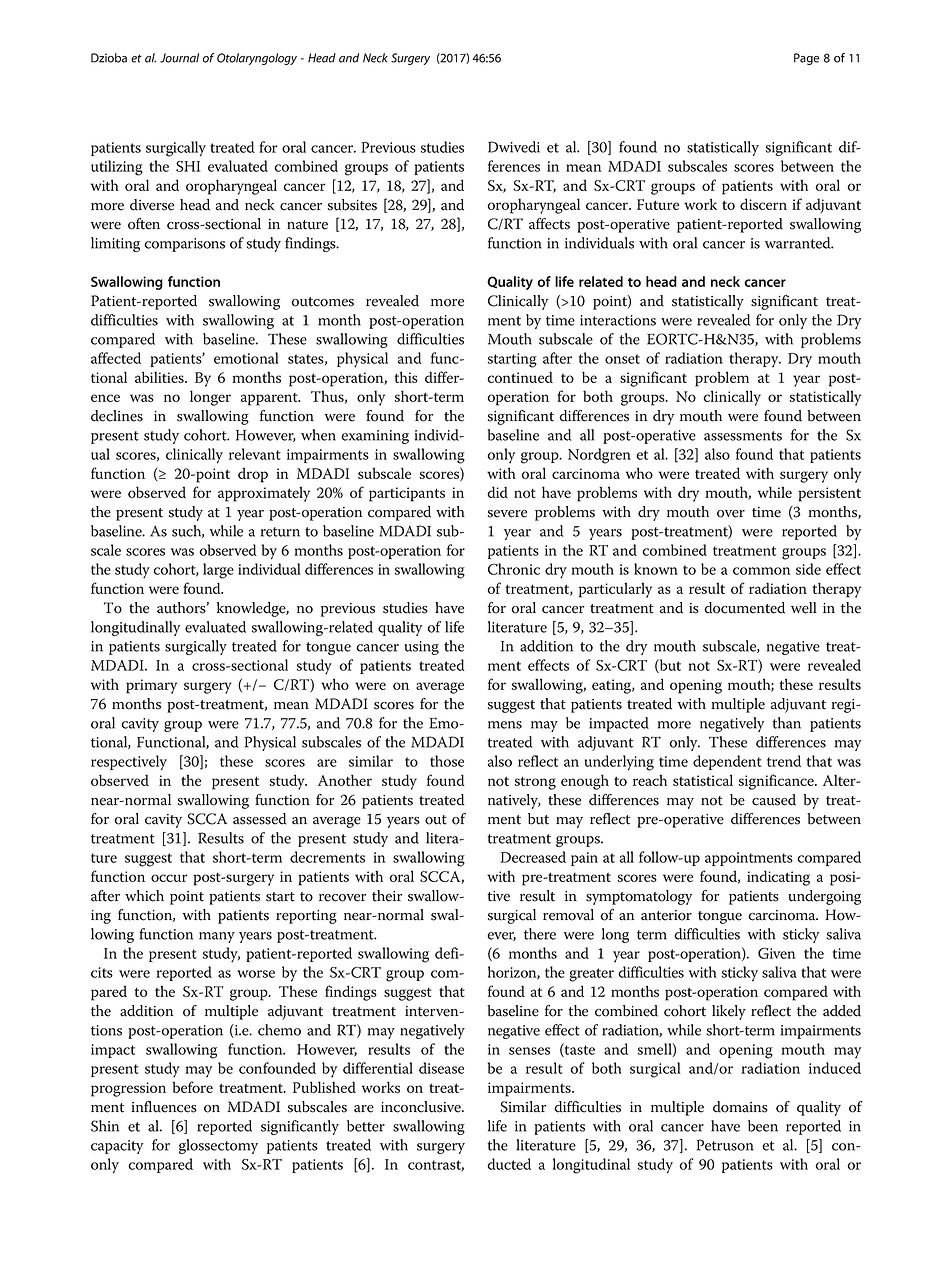 This document has height=1265, width=952. Describe the element at coordinates (422, 1107) in the document. I see `inconclusive` at that location.
